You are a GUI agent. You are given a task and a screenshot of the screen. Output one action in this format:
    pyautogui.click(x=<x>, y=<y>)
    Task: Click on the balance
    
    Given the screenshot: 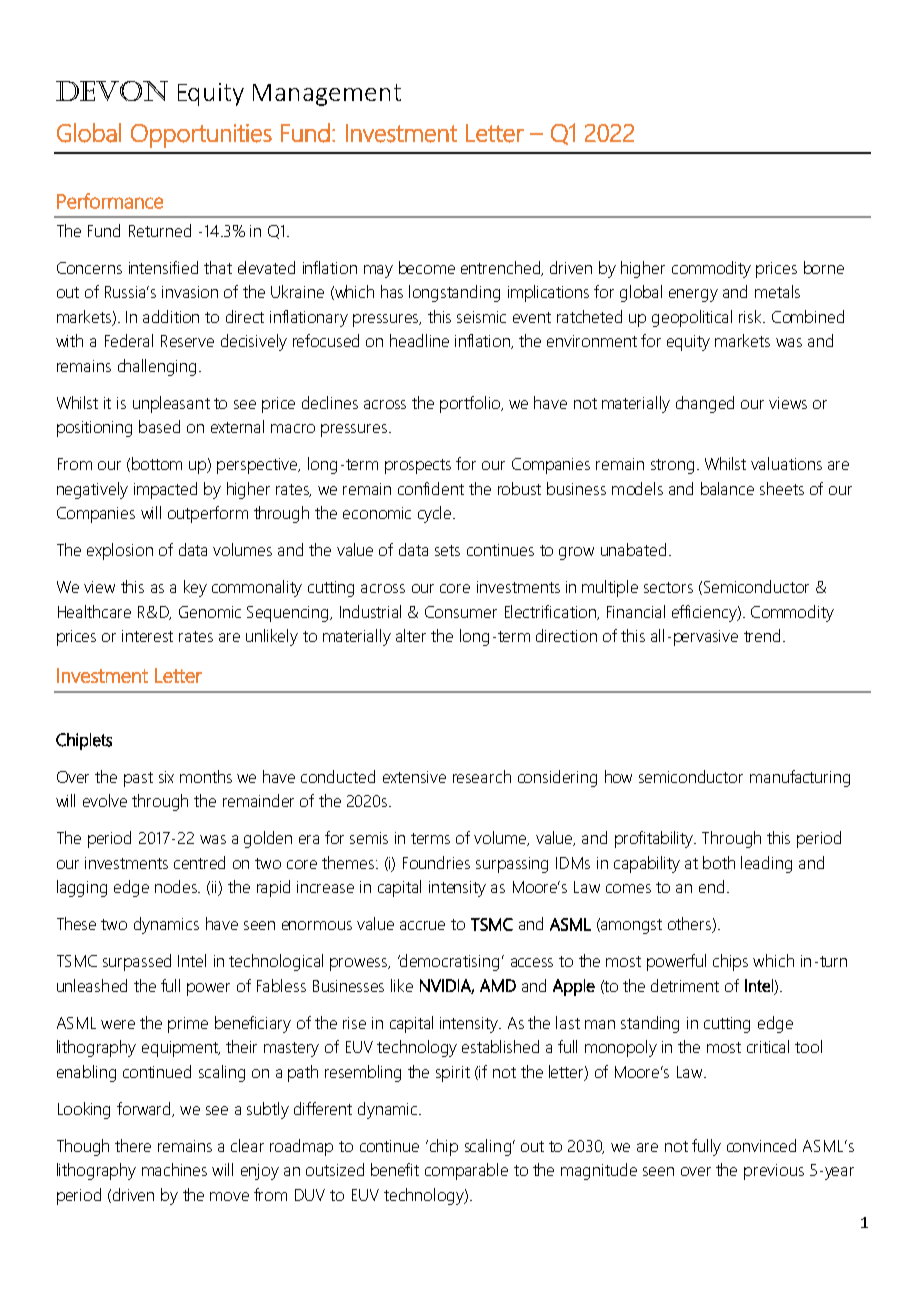 What is the action you would take?
    pyautogui.click(x=727, y=488)
